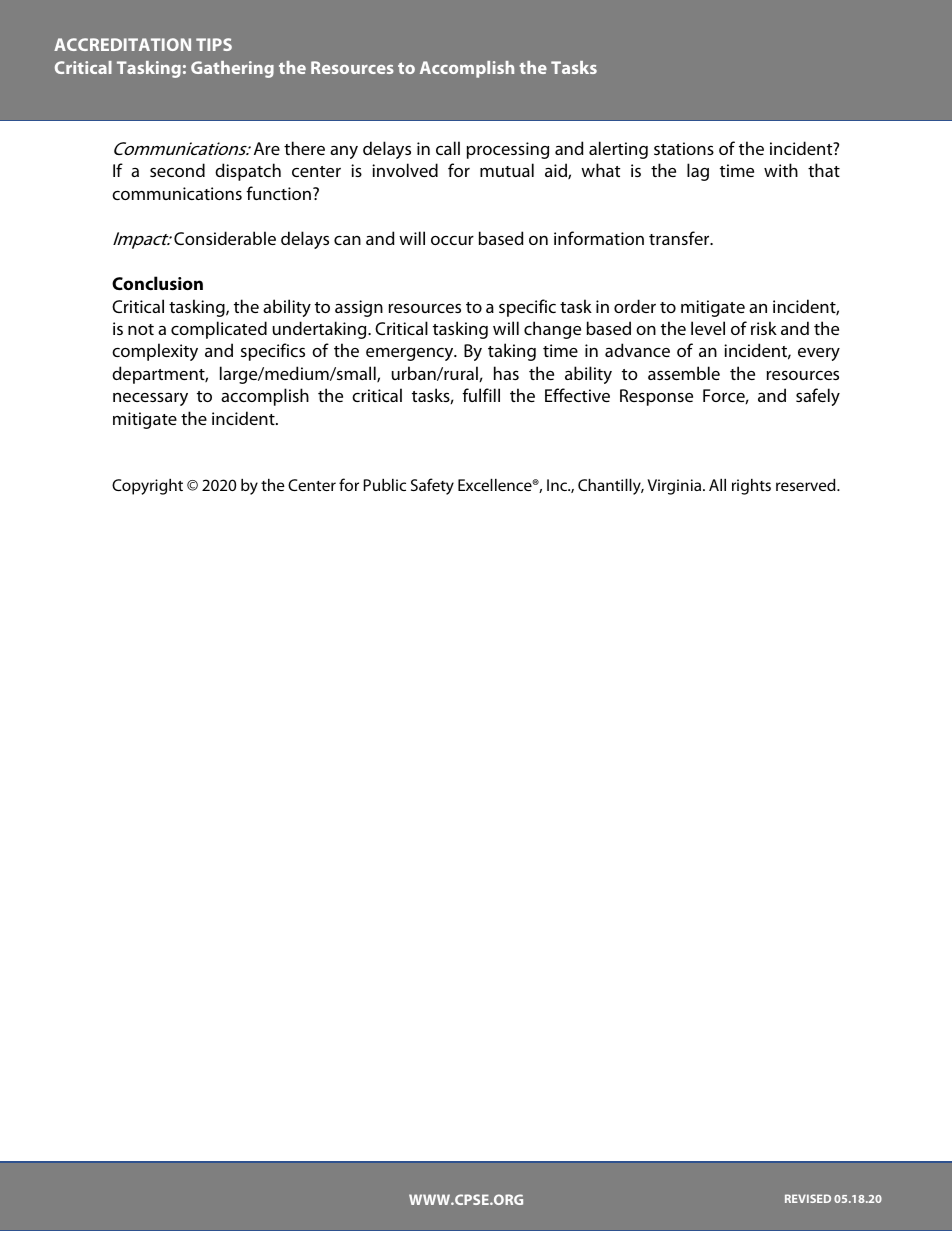 The image size is (952, 1233). What do you see at coordinates (219, 330) in the page?
I see `complicated` at bounding box center [219, 330].
